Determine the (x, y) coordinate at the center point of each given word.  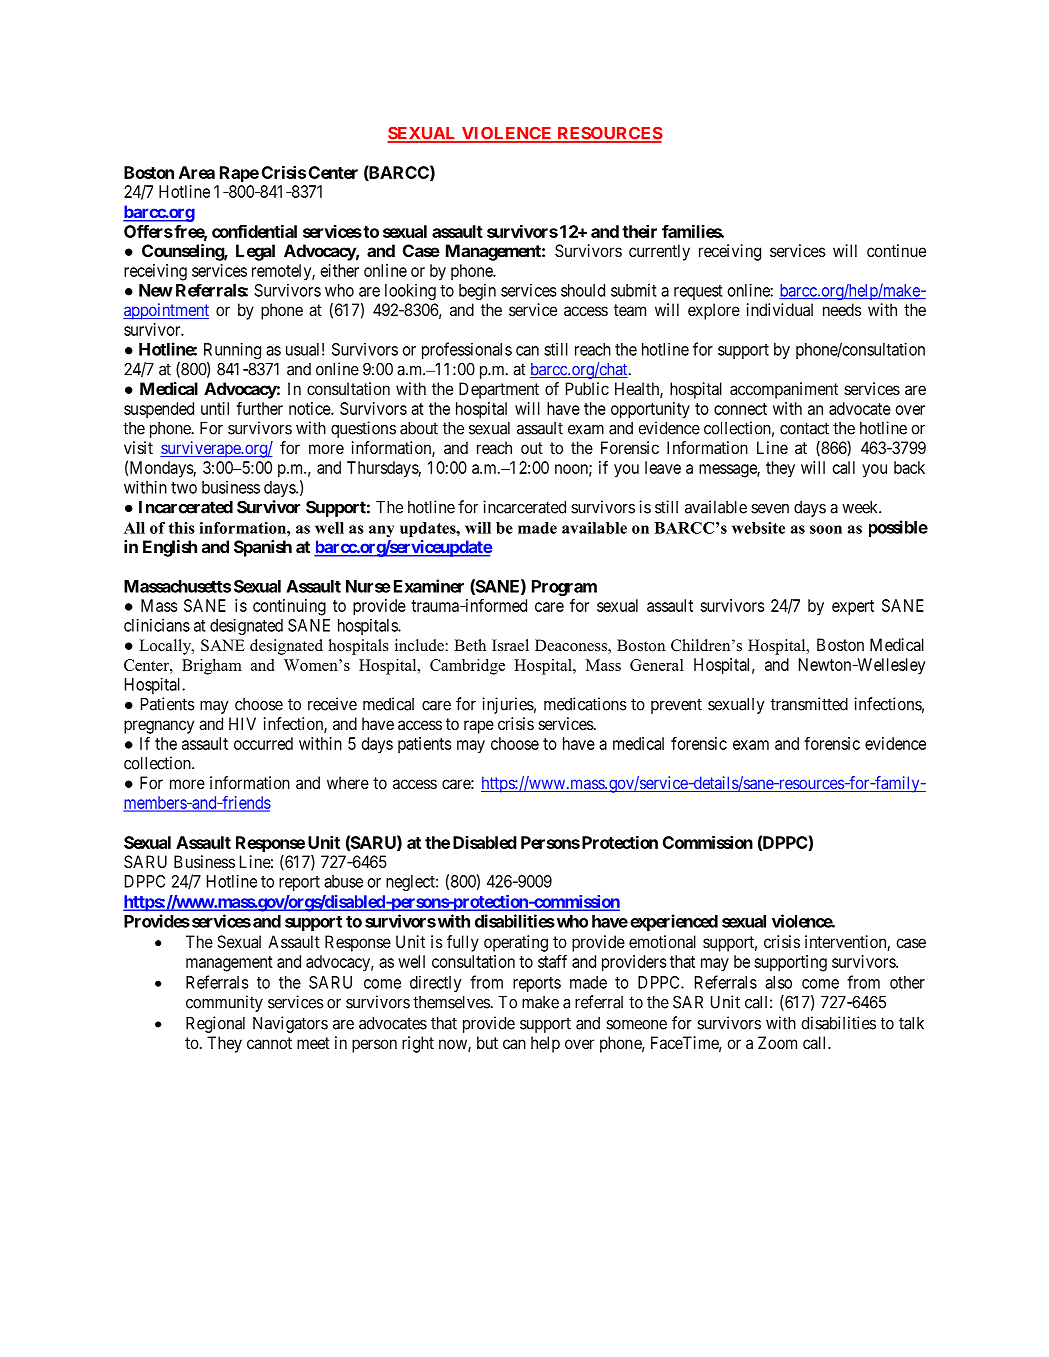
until (215, 408)
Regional (215, 1024)
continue (896, 250)
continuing (289, 607)
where (348, 782)
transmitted (809, 704)
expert (853, 608)
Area (197, 172)
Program (564, 588)
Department (499, 390)
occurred (263, 743)
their (639, 231)
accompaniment (784, 390)
